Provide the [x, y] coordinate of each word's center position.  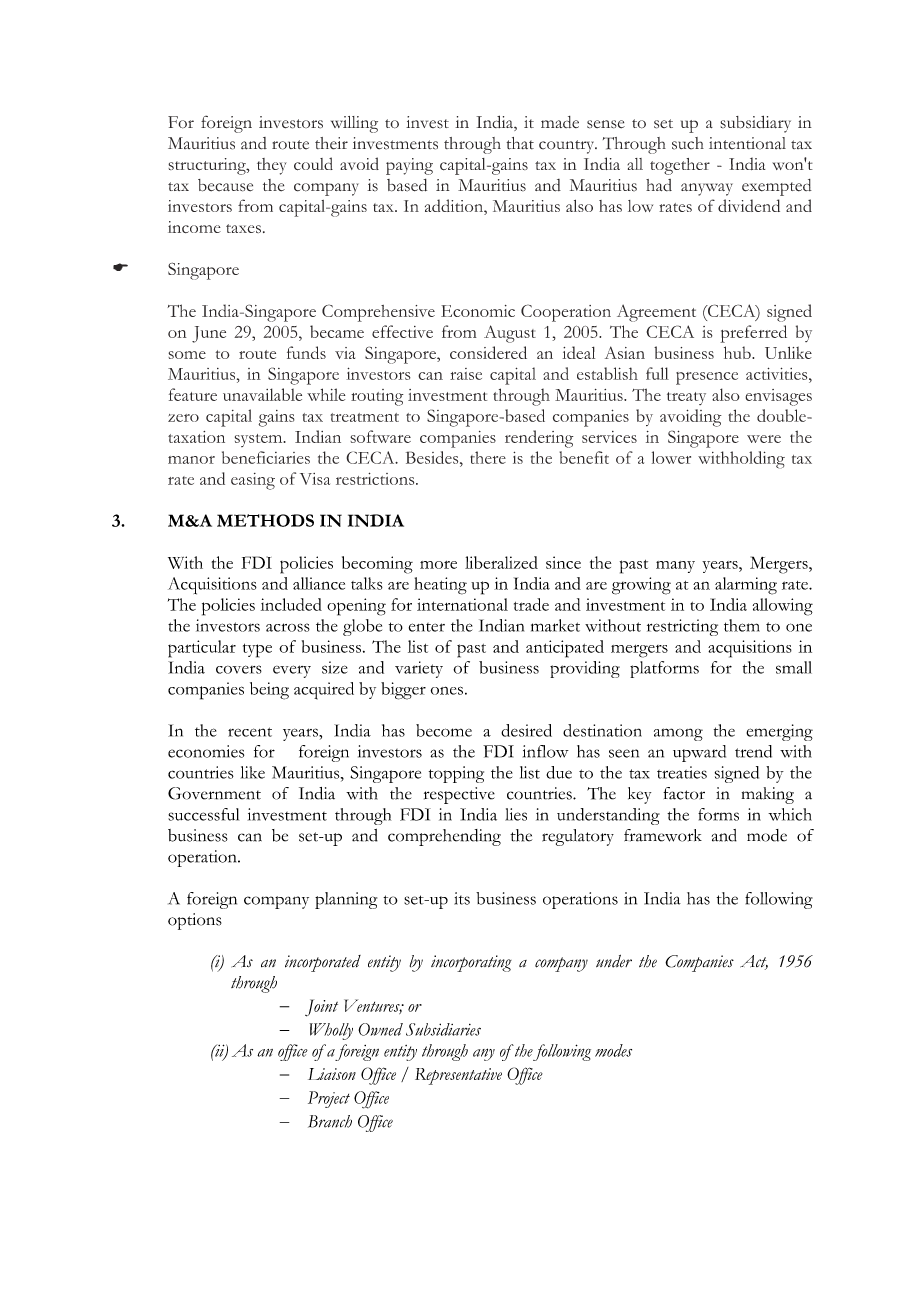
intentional [747, 143]
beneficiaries [266, 457]
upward [699, 753]
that [520, 143]
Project [329, 1099]
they [272, 166]
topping [456, 774]
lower [671, 457]
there [488, 457]
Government [214, 793]
